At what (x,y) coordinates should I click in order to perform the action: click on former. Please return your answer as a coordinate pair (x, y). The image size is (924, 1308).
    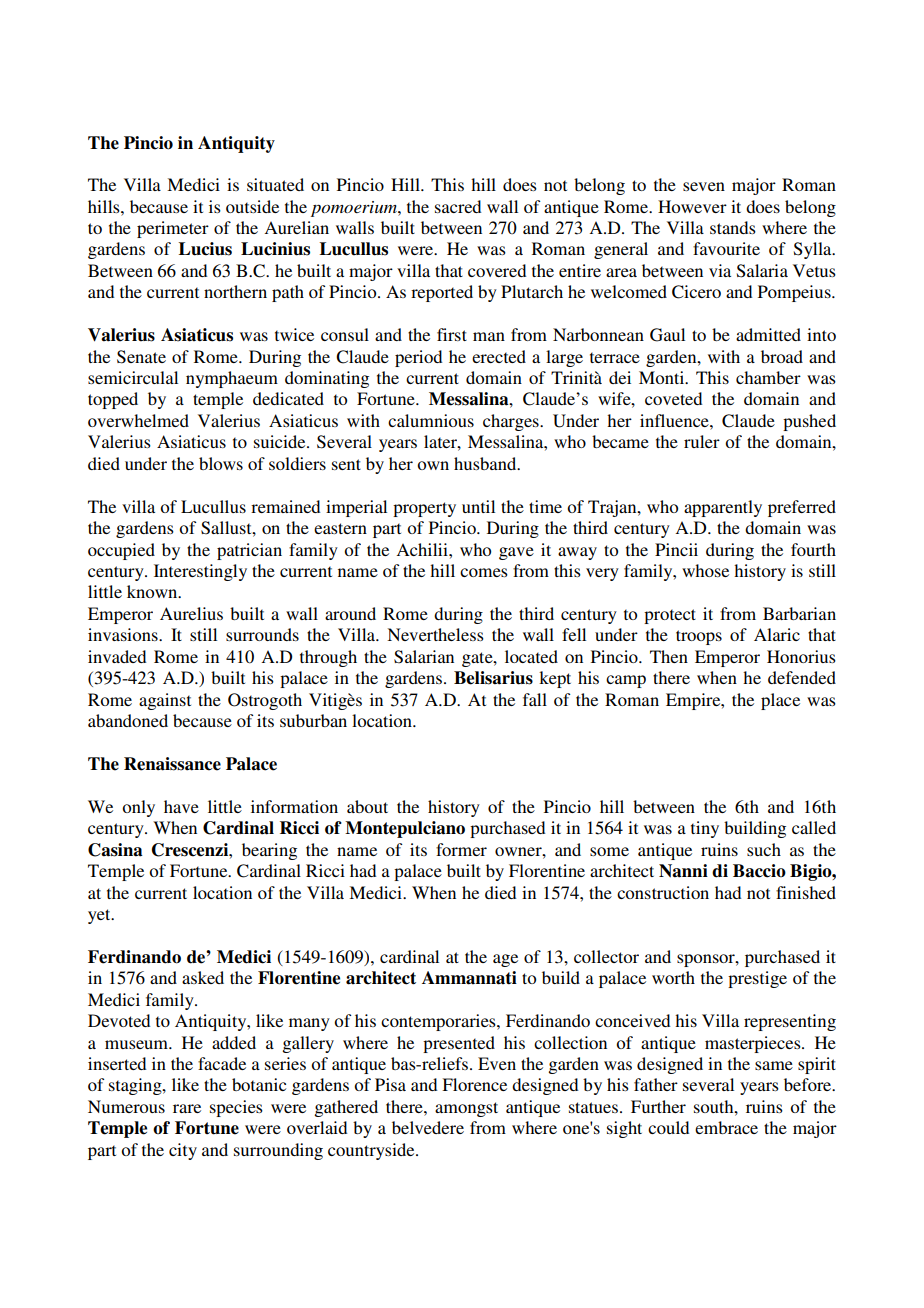
    Looking at the image, I should click on (461, 849).
